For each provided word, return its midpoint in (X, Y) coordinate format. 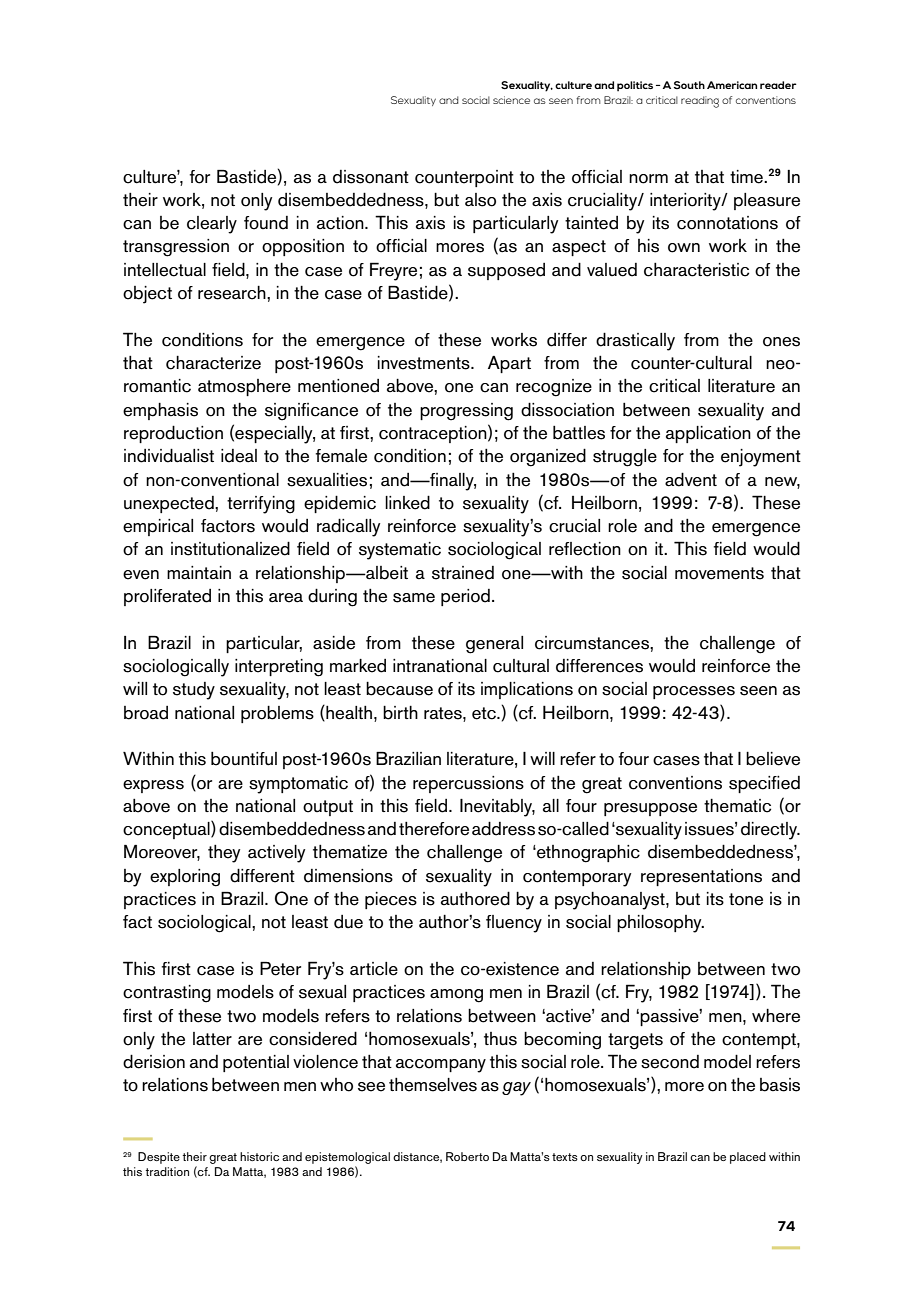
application (708, 434)
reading (700, 102)
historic (259, 1156)
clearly (212, 225)
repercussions (468, 784)
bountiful (244, 759)
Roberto (467, 1156)
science (511, 100)
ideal (239, 456)
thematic (737, 806)
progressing (466, 412)
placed (748, 1158)
